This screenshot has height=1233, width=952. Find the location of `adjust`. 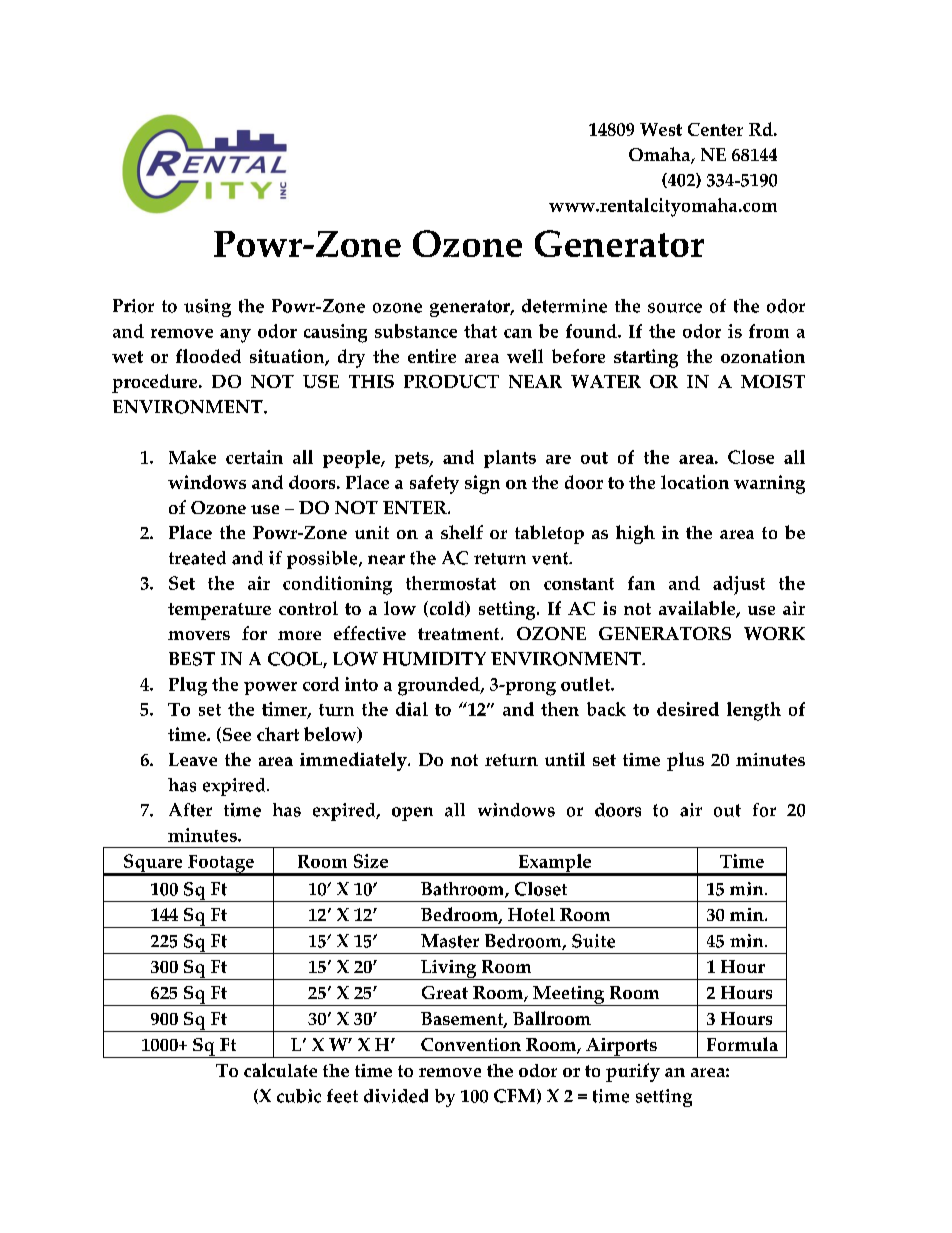

adjust is located at coordinates (739, 585).
